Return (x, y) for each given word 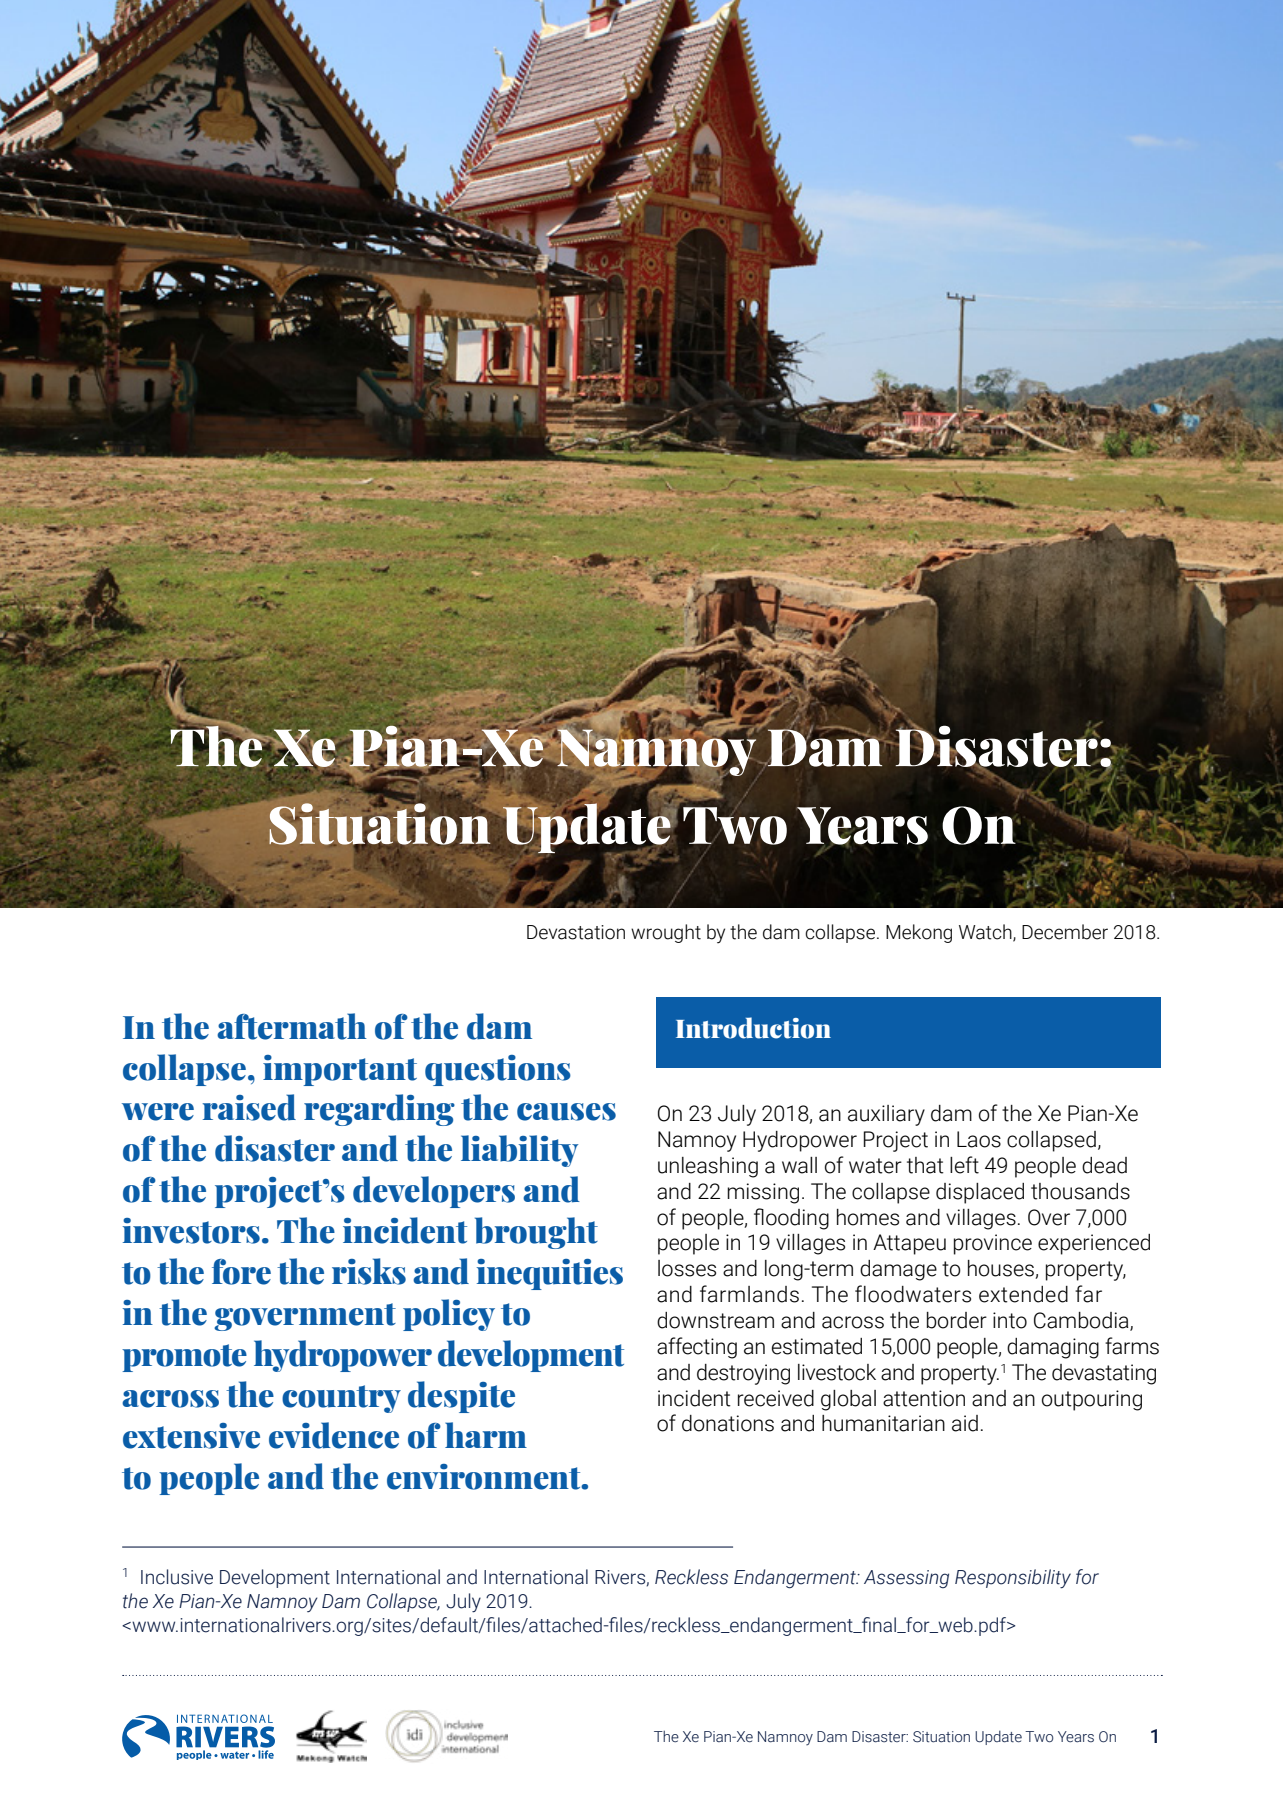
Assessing (906, 1579)
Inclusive (177, 1577)
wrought (666, 933)
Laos (979, 1139)
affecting (697, 1348)
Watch (986, 932)
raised (249, 1107)
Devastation (576, 932)
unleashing (708, 1167)
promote (184, 1358)
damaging (1053, 1348)
